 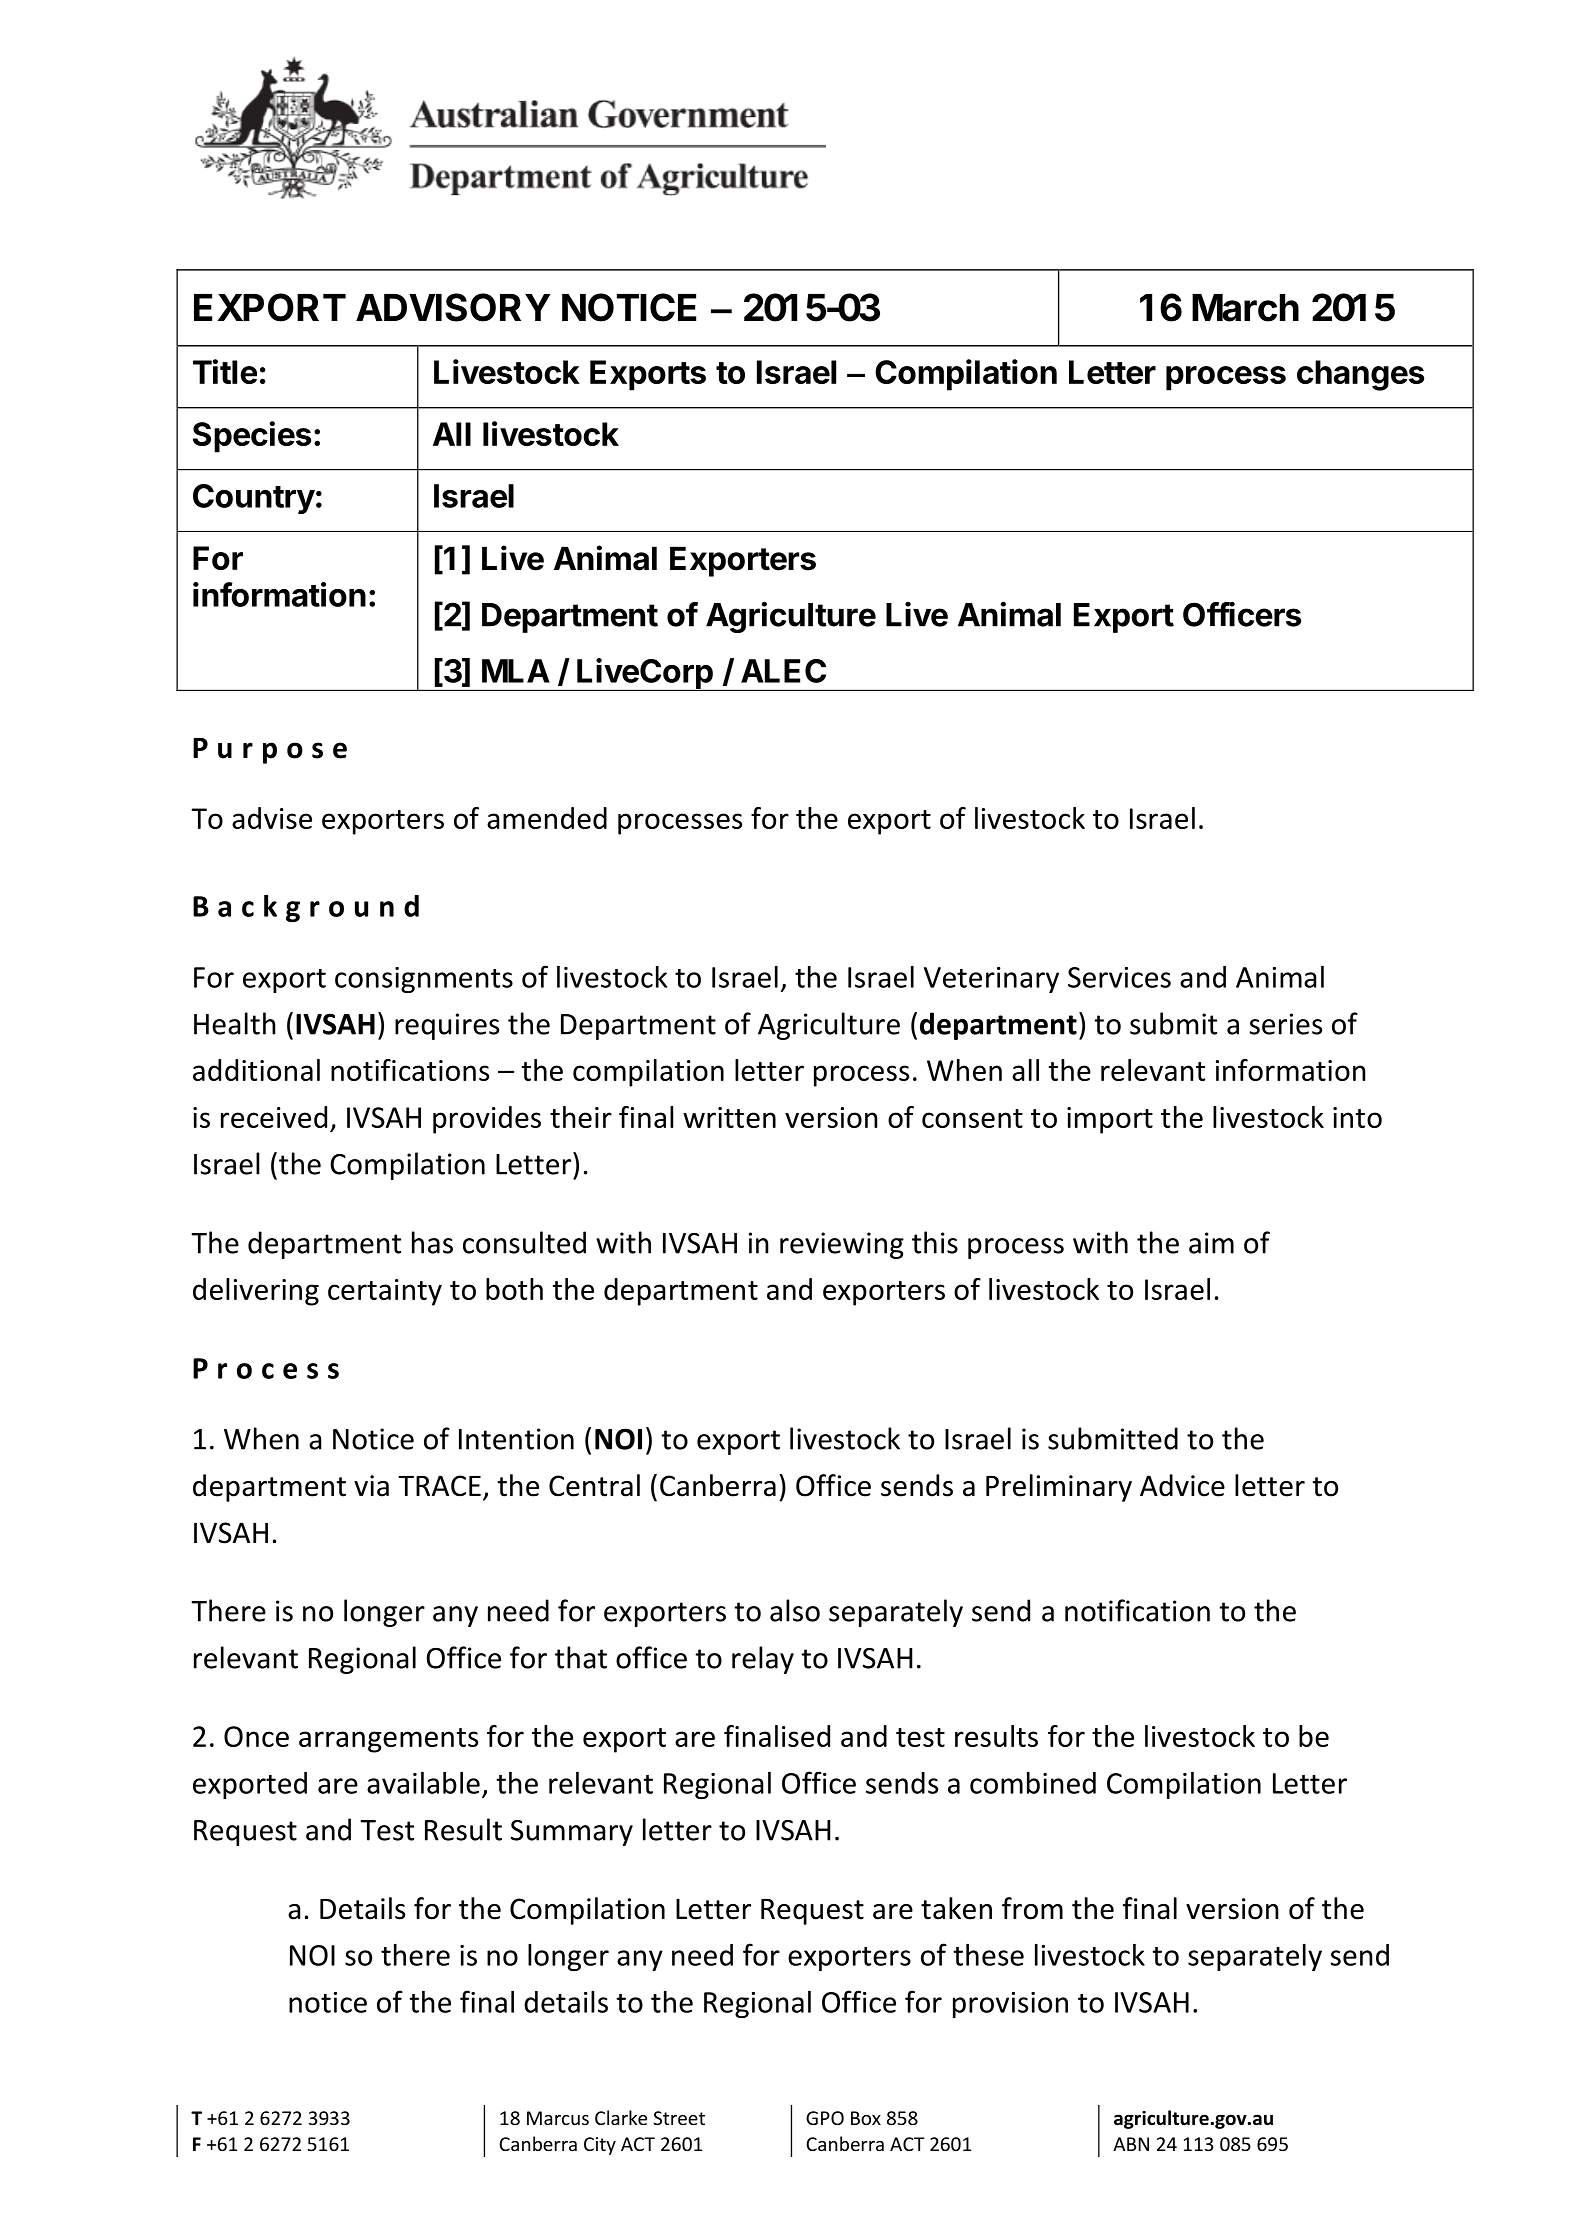 What do you see at coordinates (991, 980) in the document?
I see `Veterinary` at bounding box center [991, 980].
